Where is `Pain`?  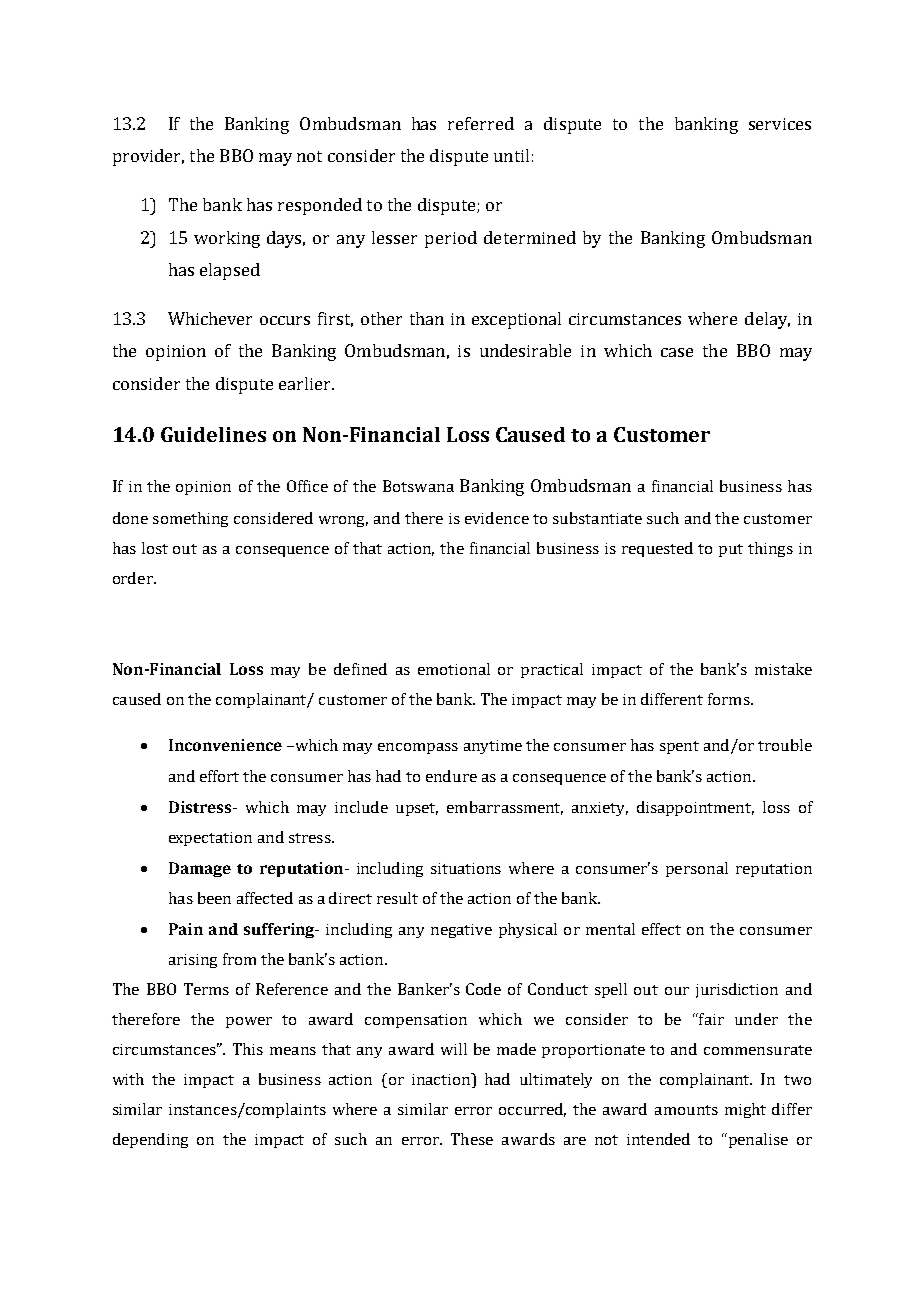
Pain is located at coordinates (186, 929).
